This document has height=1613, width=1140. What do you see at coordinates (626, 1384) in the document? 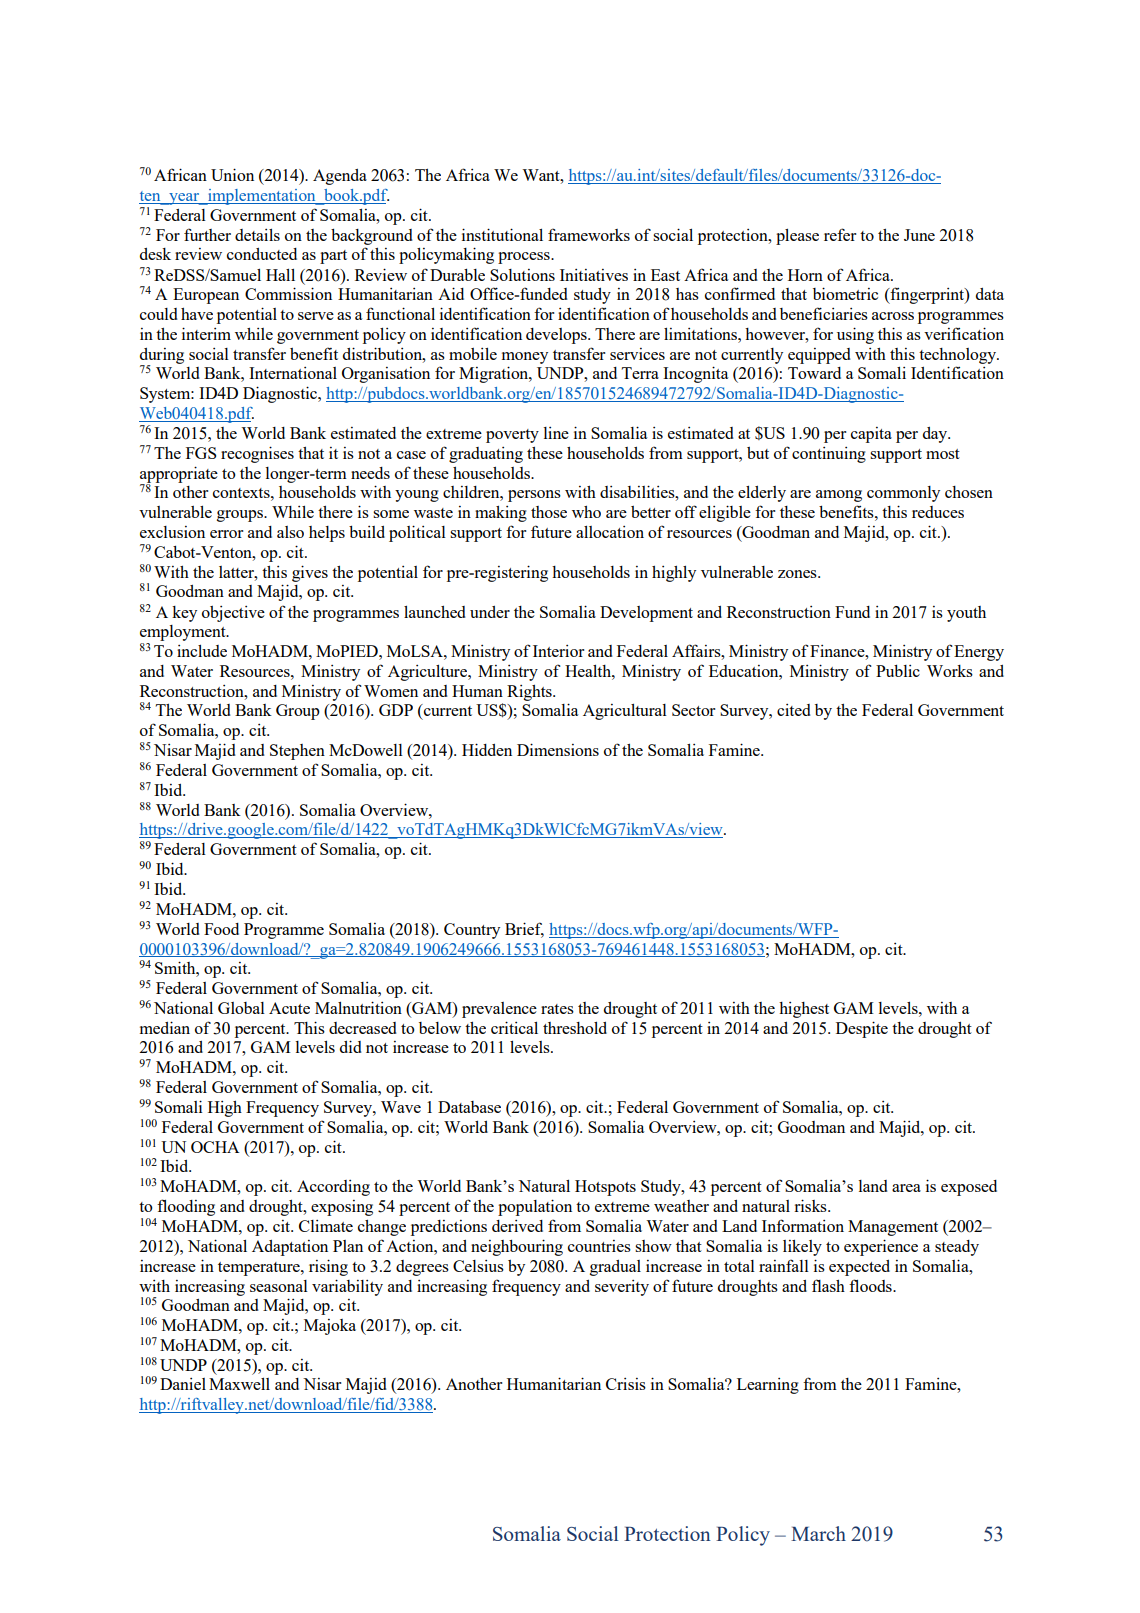
I see `Crisis` at bounding box center [626, 1384].
